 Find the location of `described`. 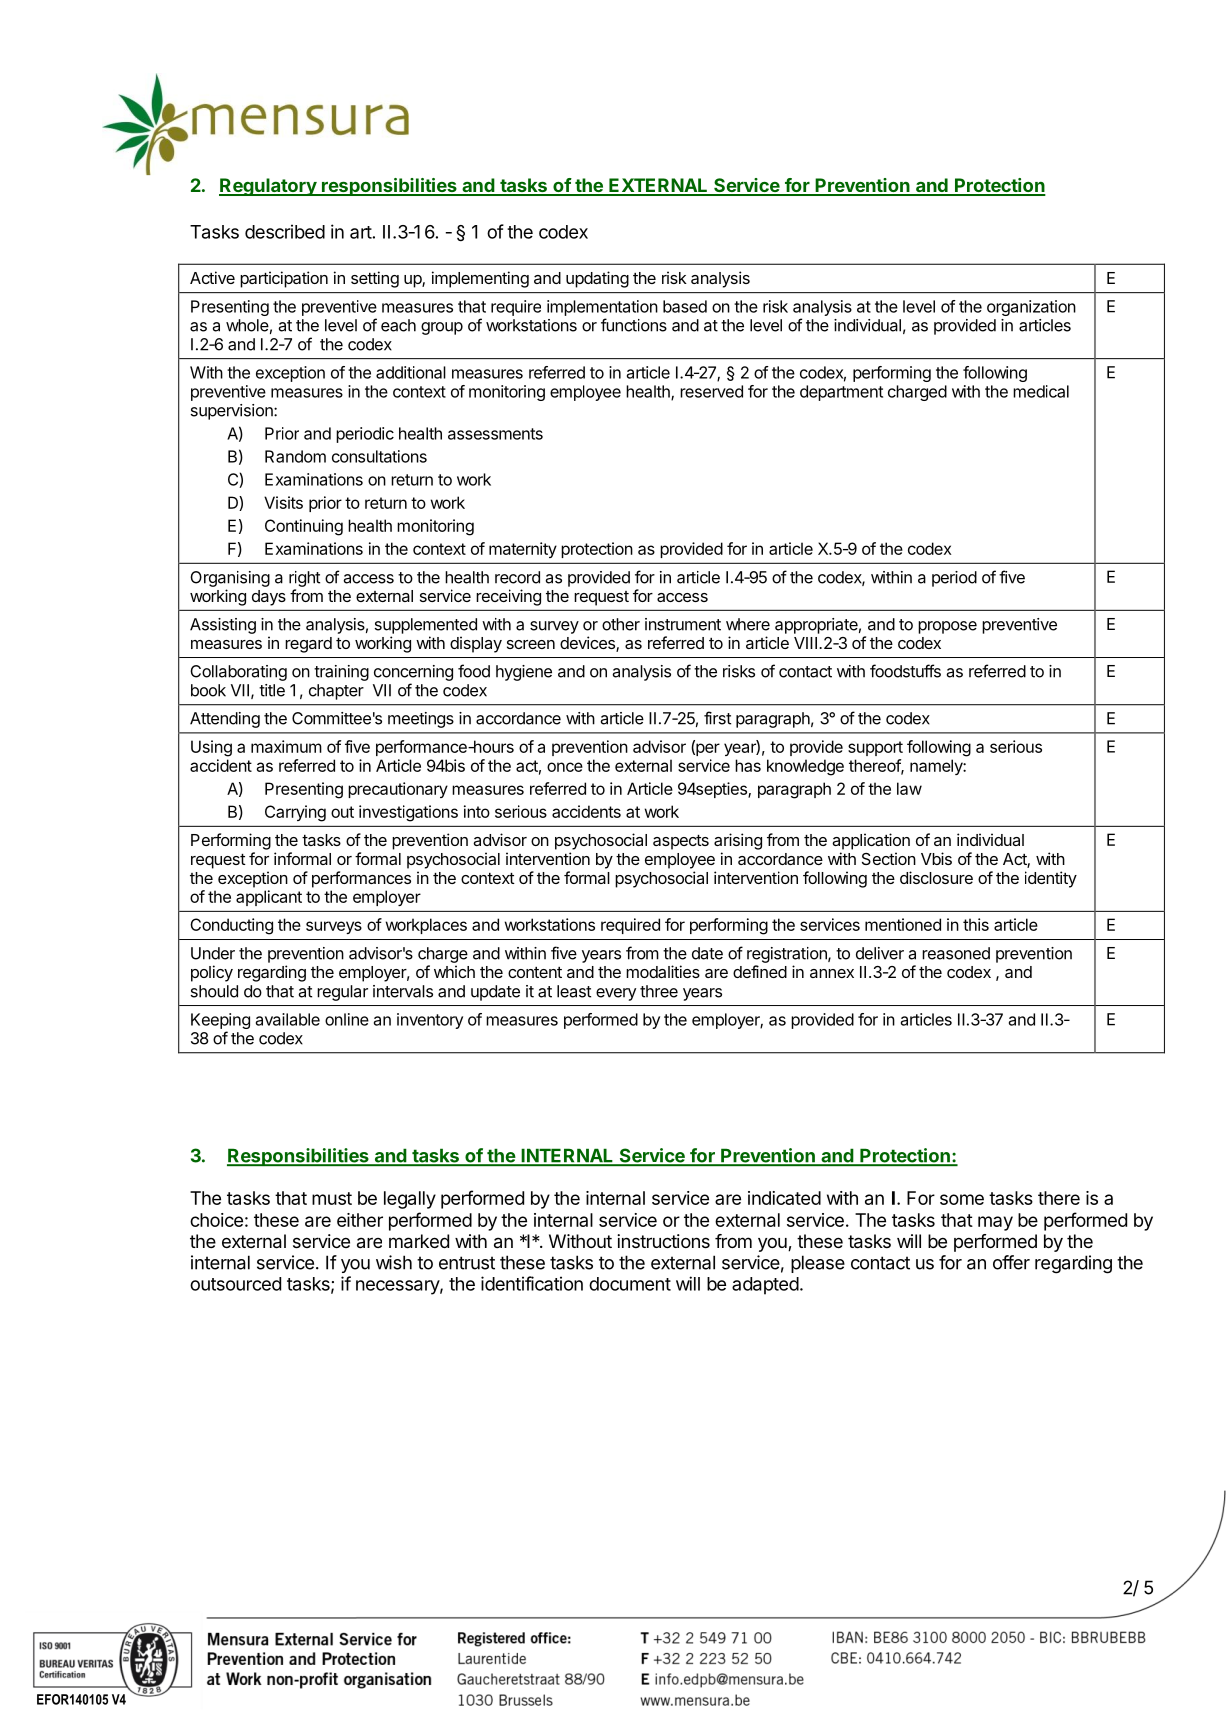

described is located at coordinates (285, 231).
